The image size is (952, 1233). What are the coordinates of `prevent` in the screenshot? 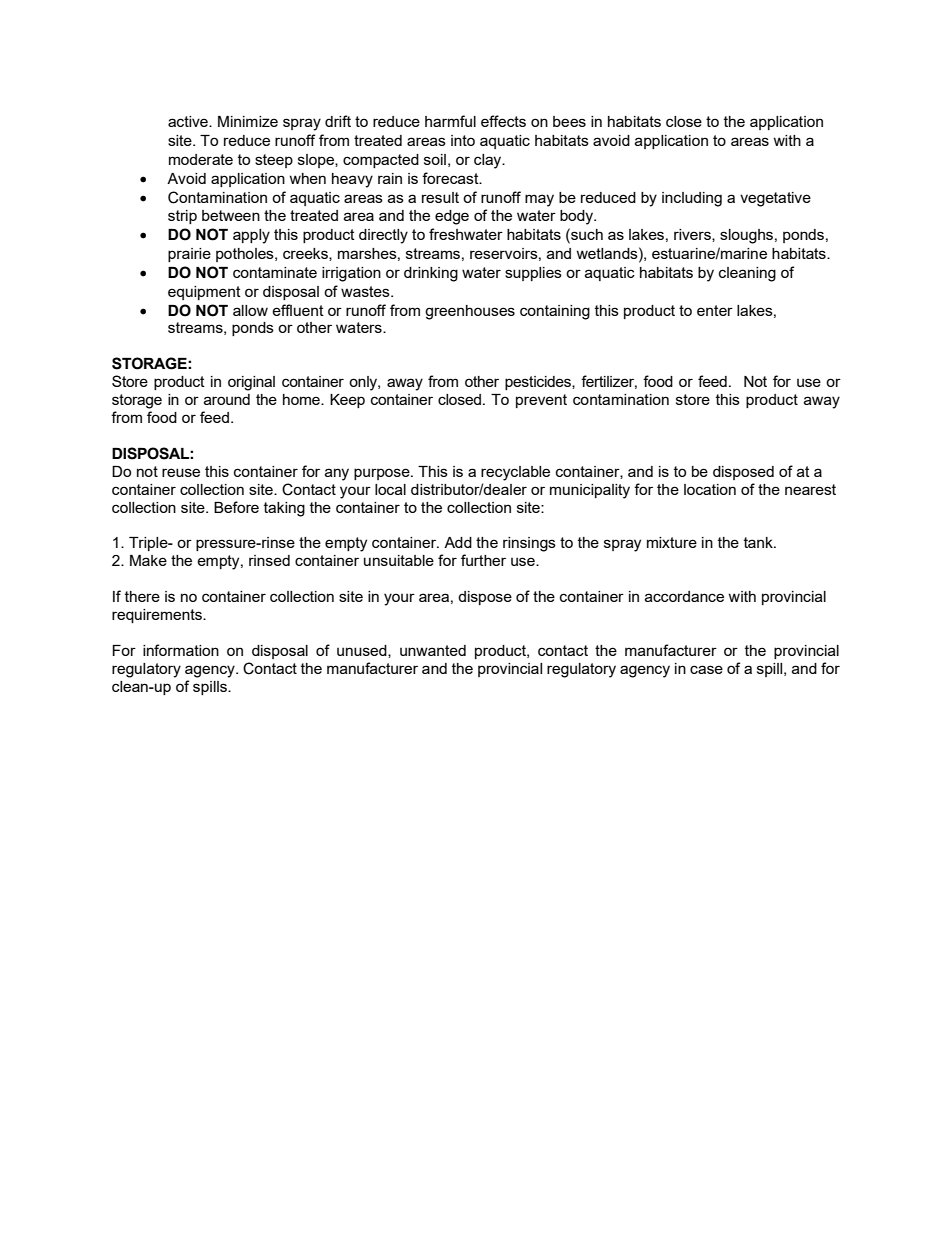 It's located at (541, 401).
